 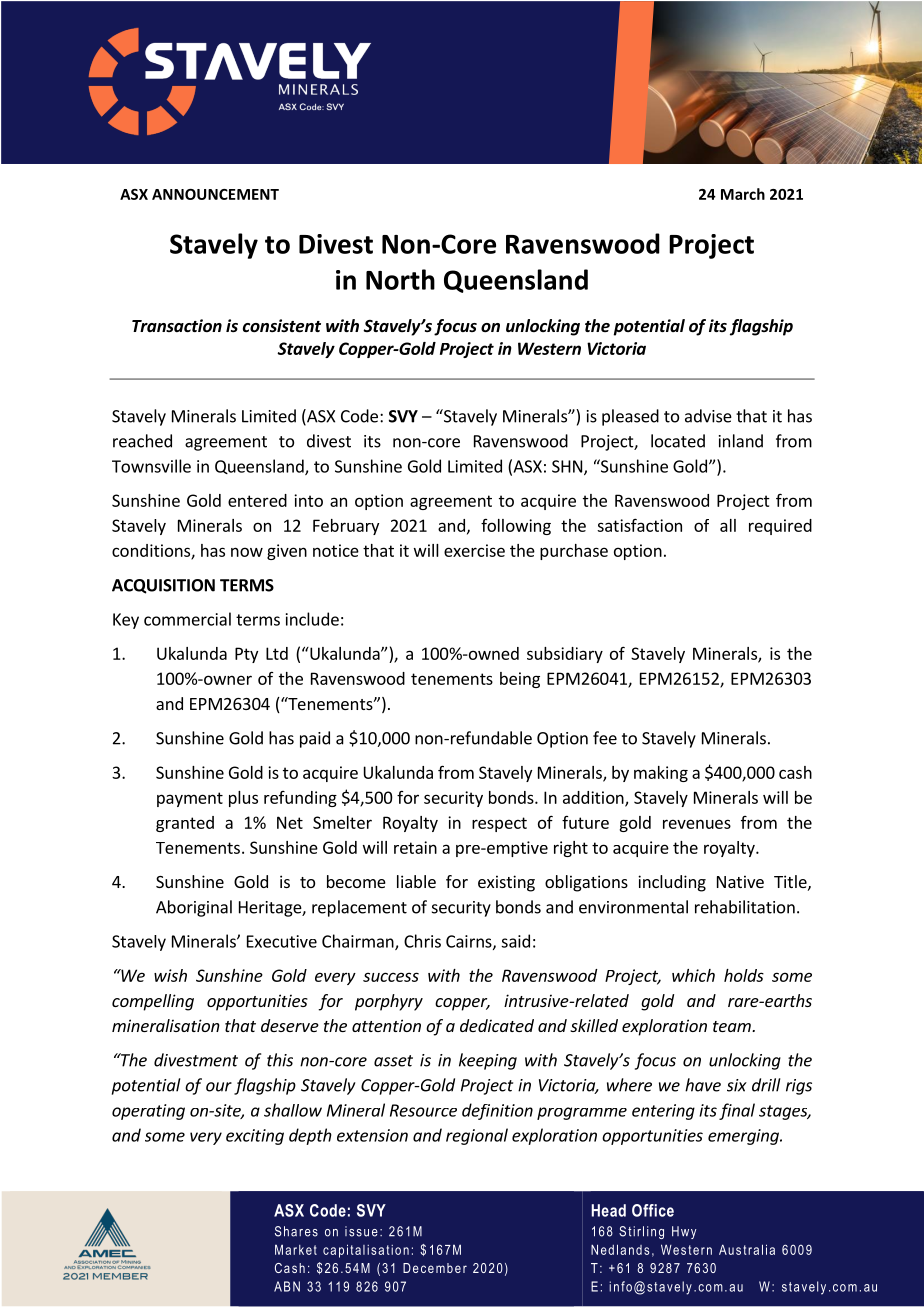 I want to click on advise, so click(x=708, y=416).
